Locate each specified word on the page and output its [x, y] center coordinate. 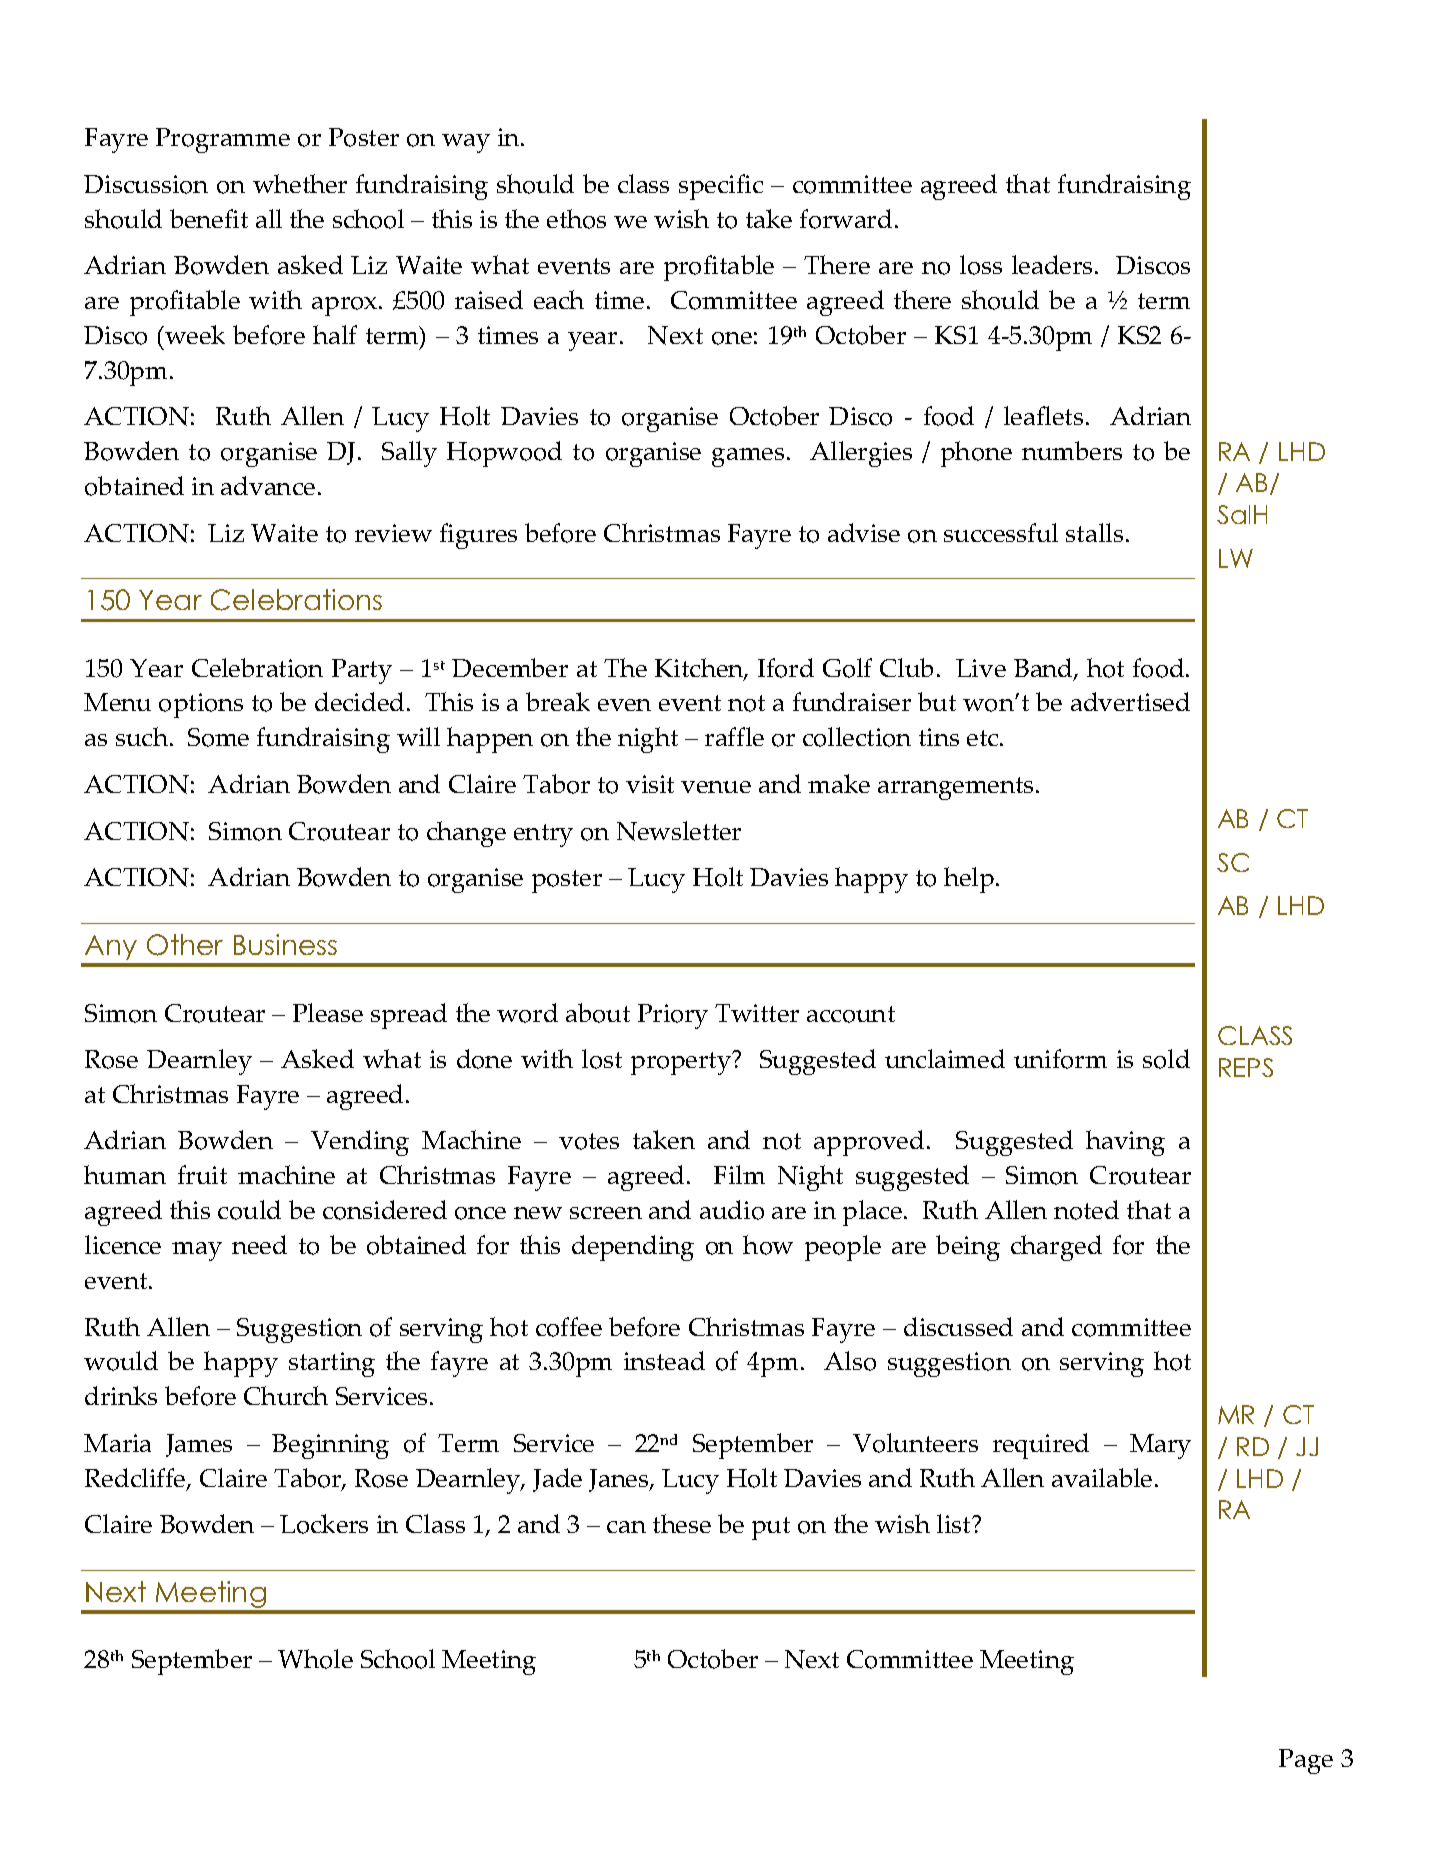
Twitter [757, 1013]
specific [721, 187]
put [771, 1528]
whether [300, 183]
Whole [315, 1659]
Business [285, 944]
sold [1166, 1059]
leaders [1052, 264]
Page [1306, 1761]
